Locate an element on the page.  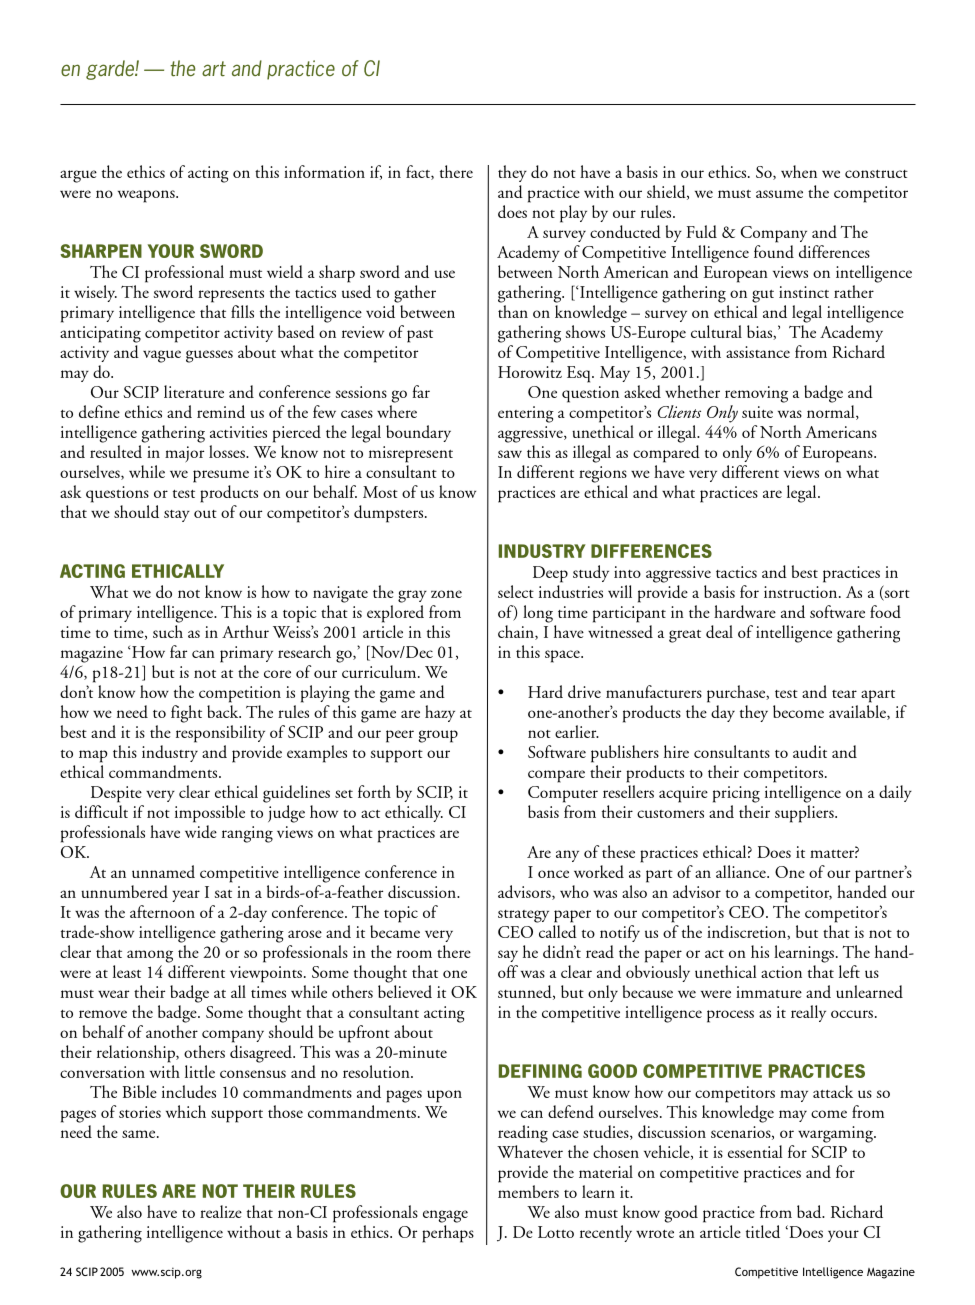
assume is located at coordinates (779, 194).
